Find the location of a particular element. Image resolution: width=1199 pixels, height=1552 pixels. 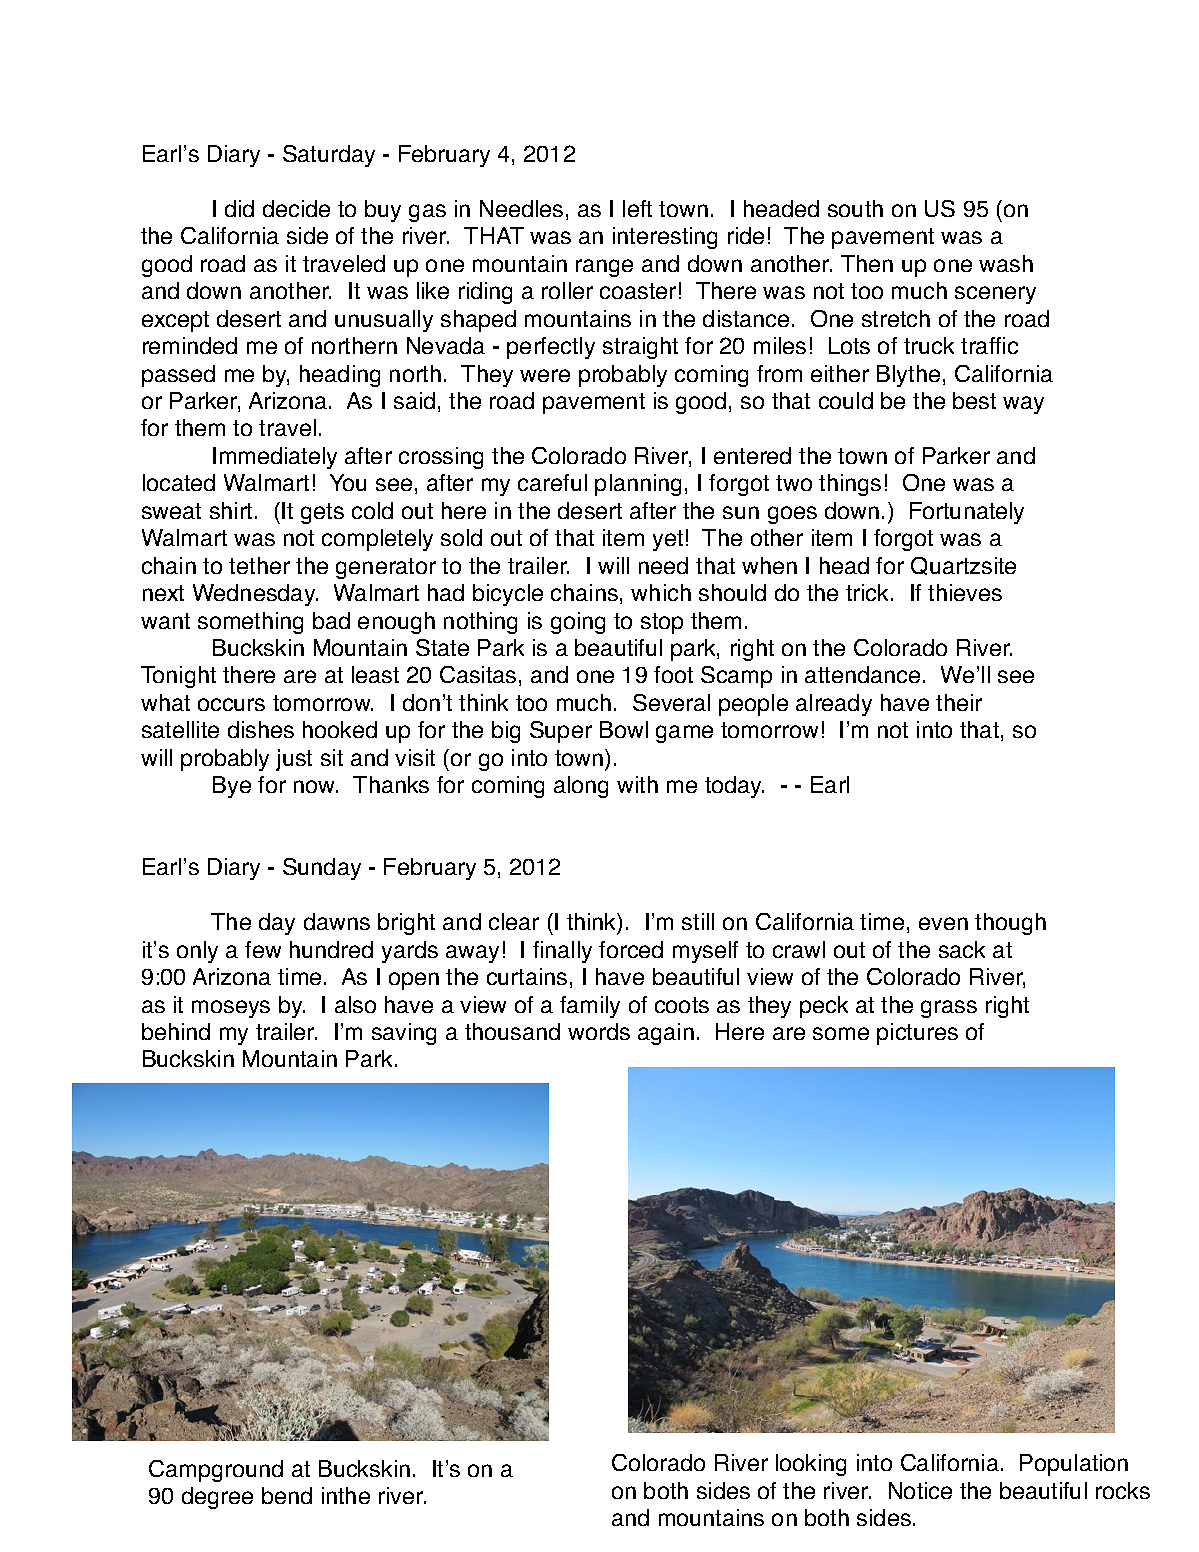

bend is located at coordinates (287, 1495).
